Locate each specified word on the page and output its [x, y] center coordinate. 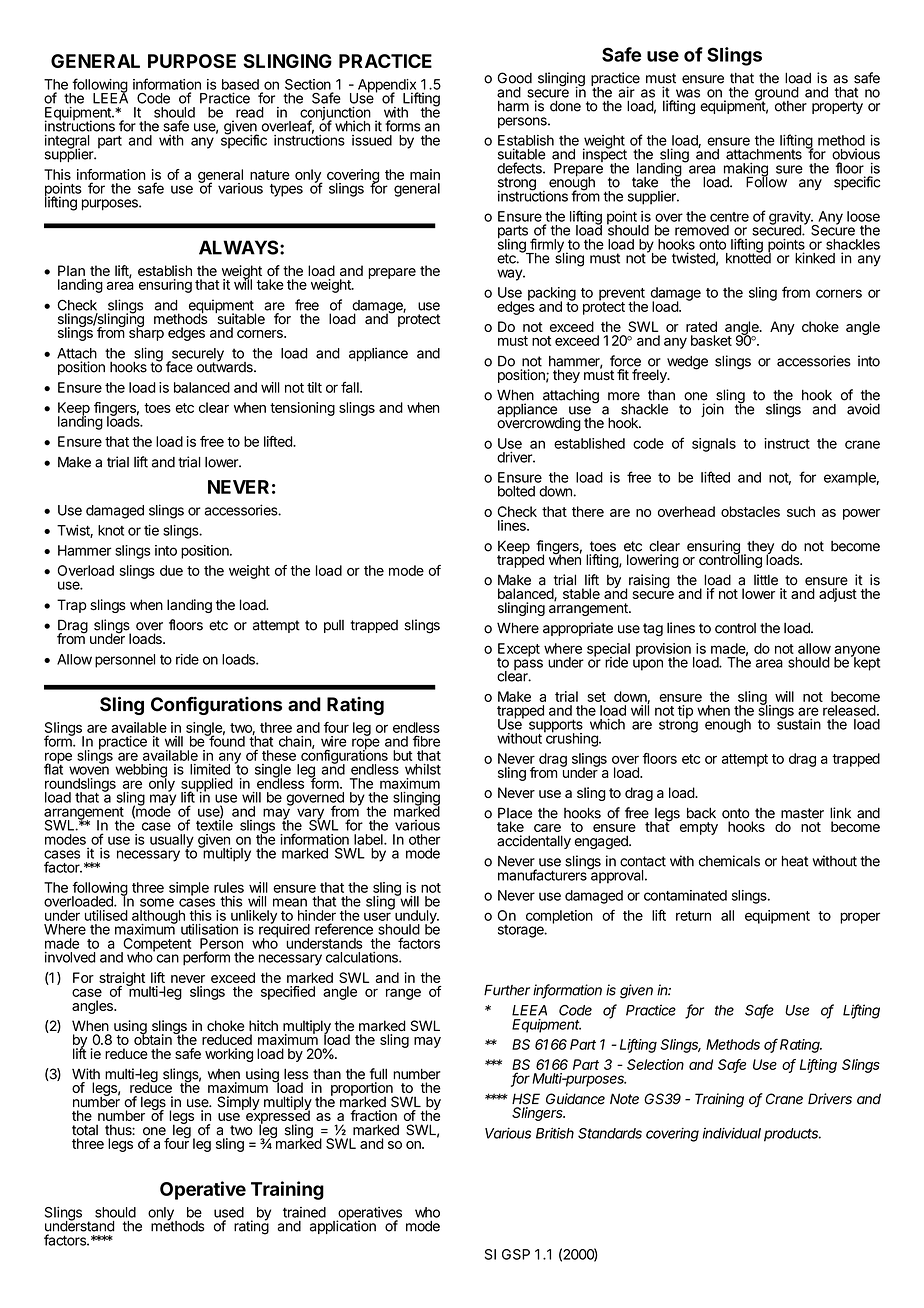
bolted [516, 491]
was [688, 93]
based [240, 84]
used [229, 1212]
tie [151, 530]
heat [795, 861]
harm [513, 106]
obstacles [750, 511]
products [792, 1135]
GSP [516, 1254]
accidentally [534, 842]
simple [189, 889]
